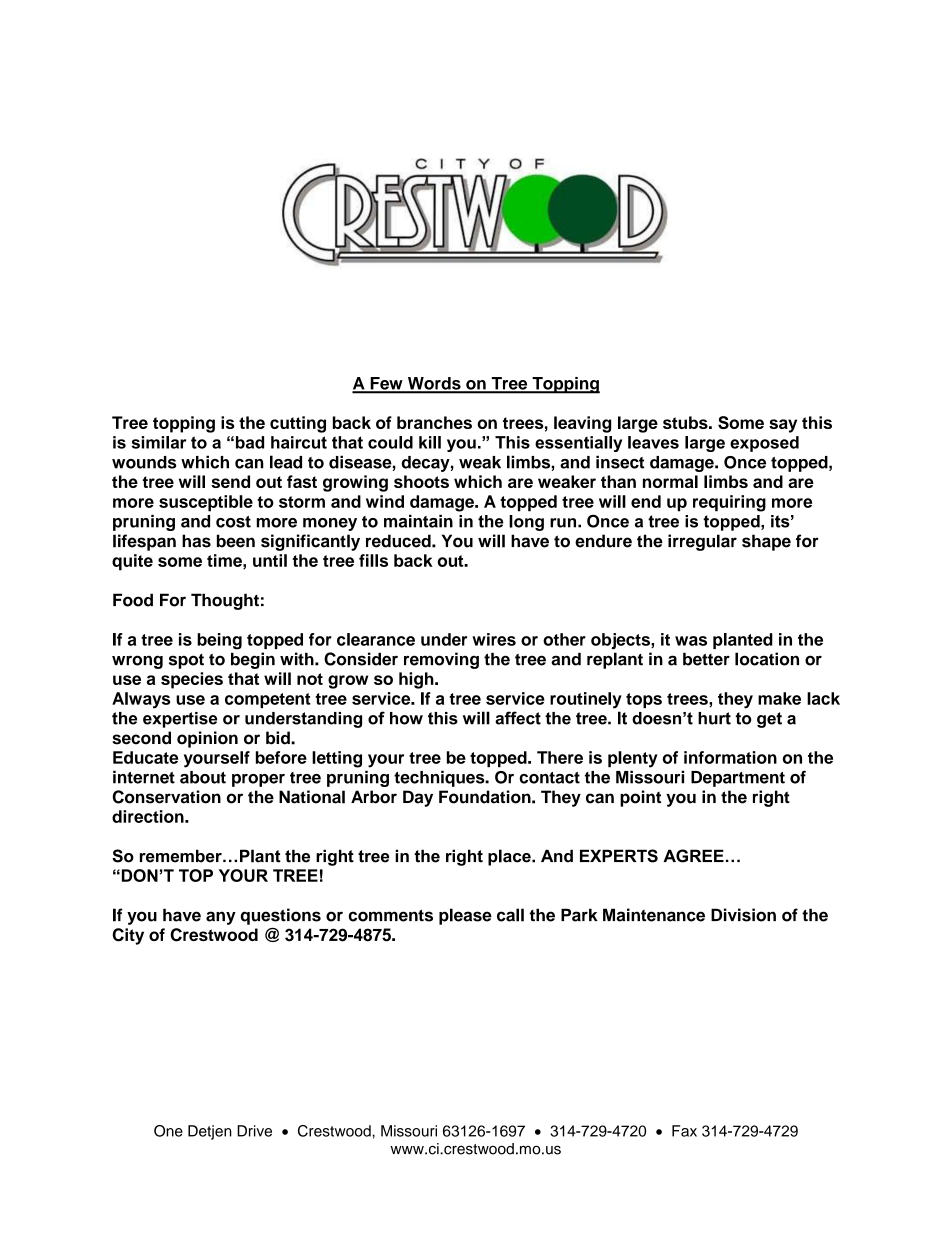  I want to click on please, so click(465, 916).
